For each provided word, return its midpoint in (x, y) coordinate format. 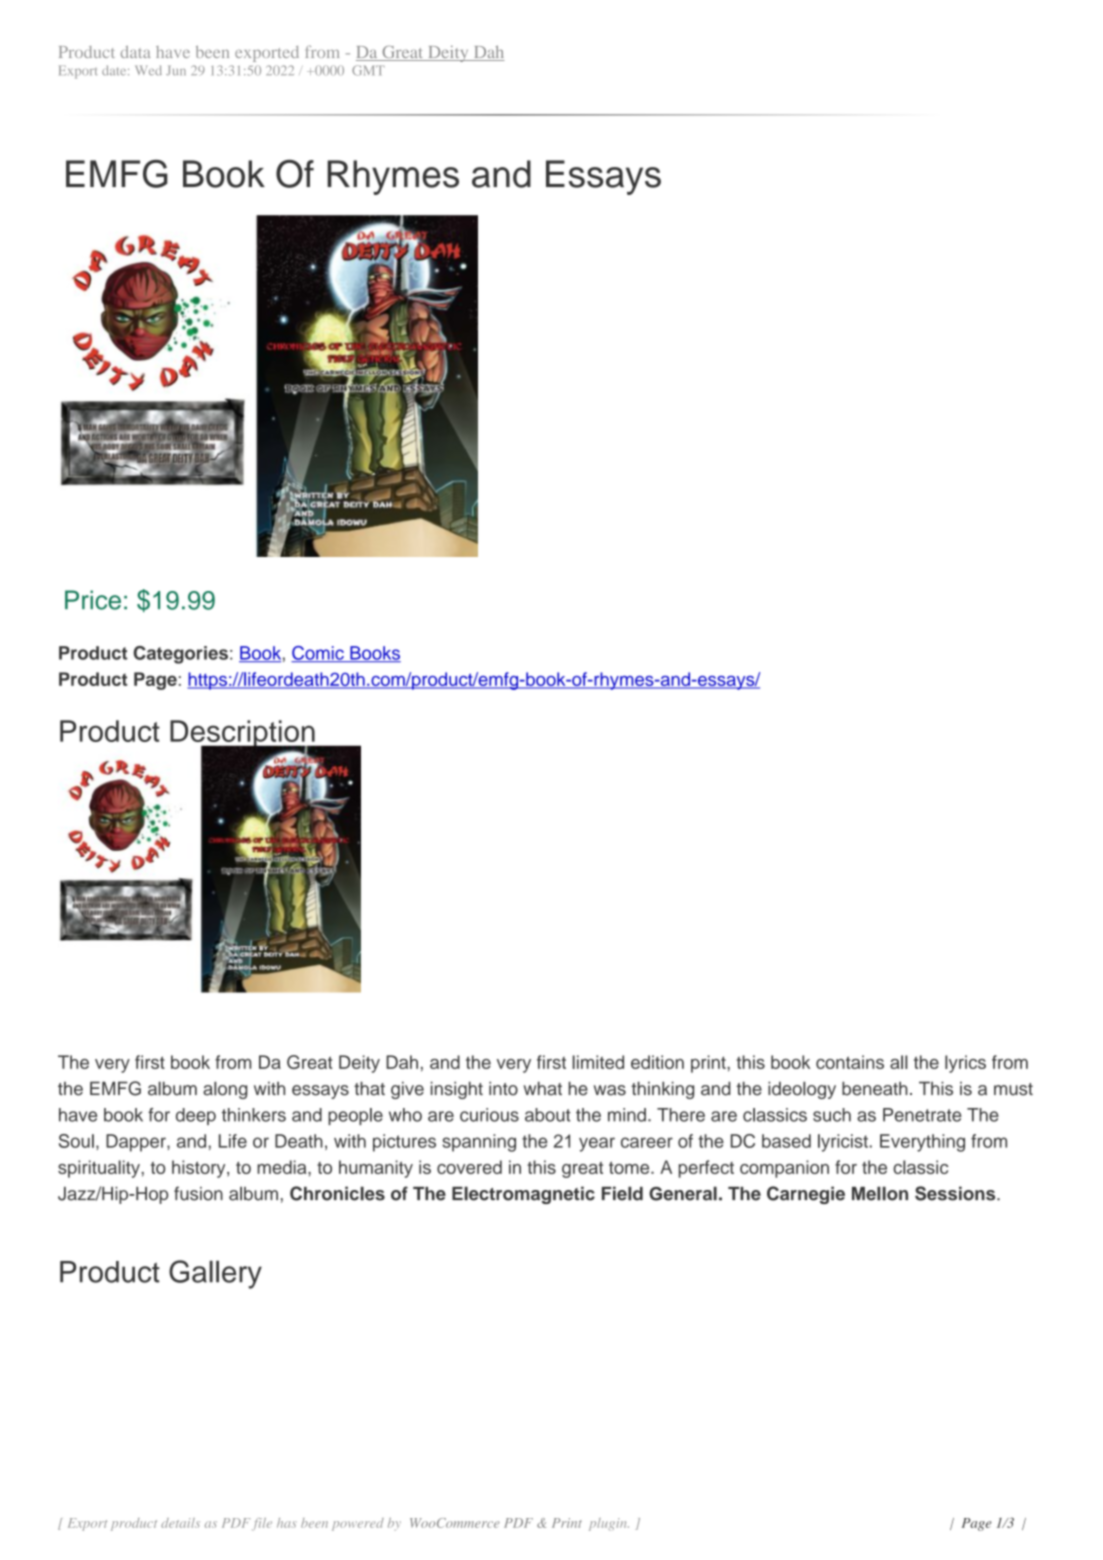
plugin (609, 1524)
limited (598, 1062)
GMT (368, 70)
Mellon (880, 1193)
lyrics (965, 1064)
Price (93, 600)
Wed (148, 70)
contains (850, 1062)
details (180, 1523)
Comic (318, 654)
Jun (176, 71)
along (225, 1090)
